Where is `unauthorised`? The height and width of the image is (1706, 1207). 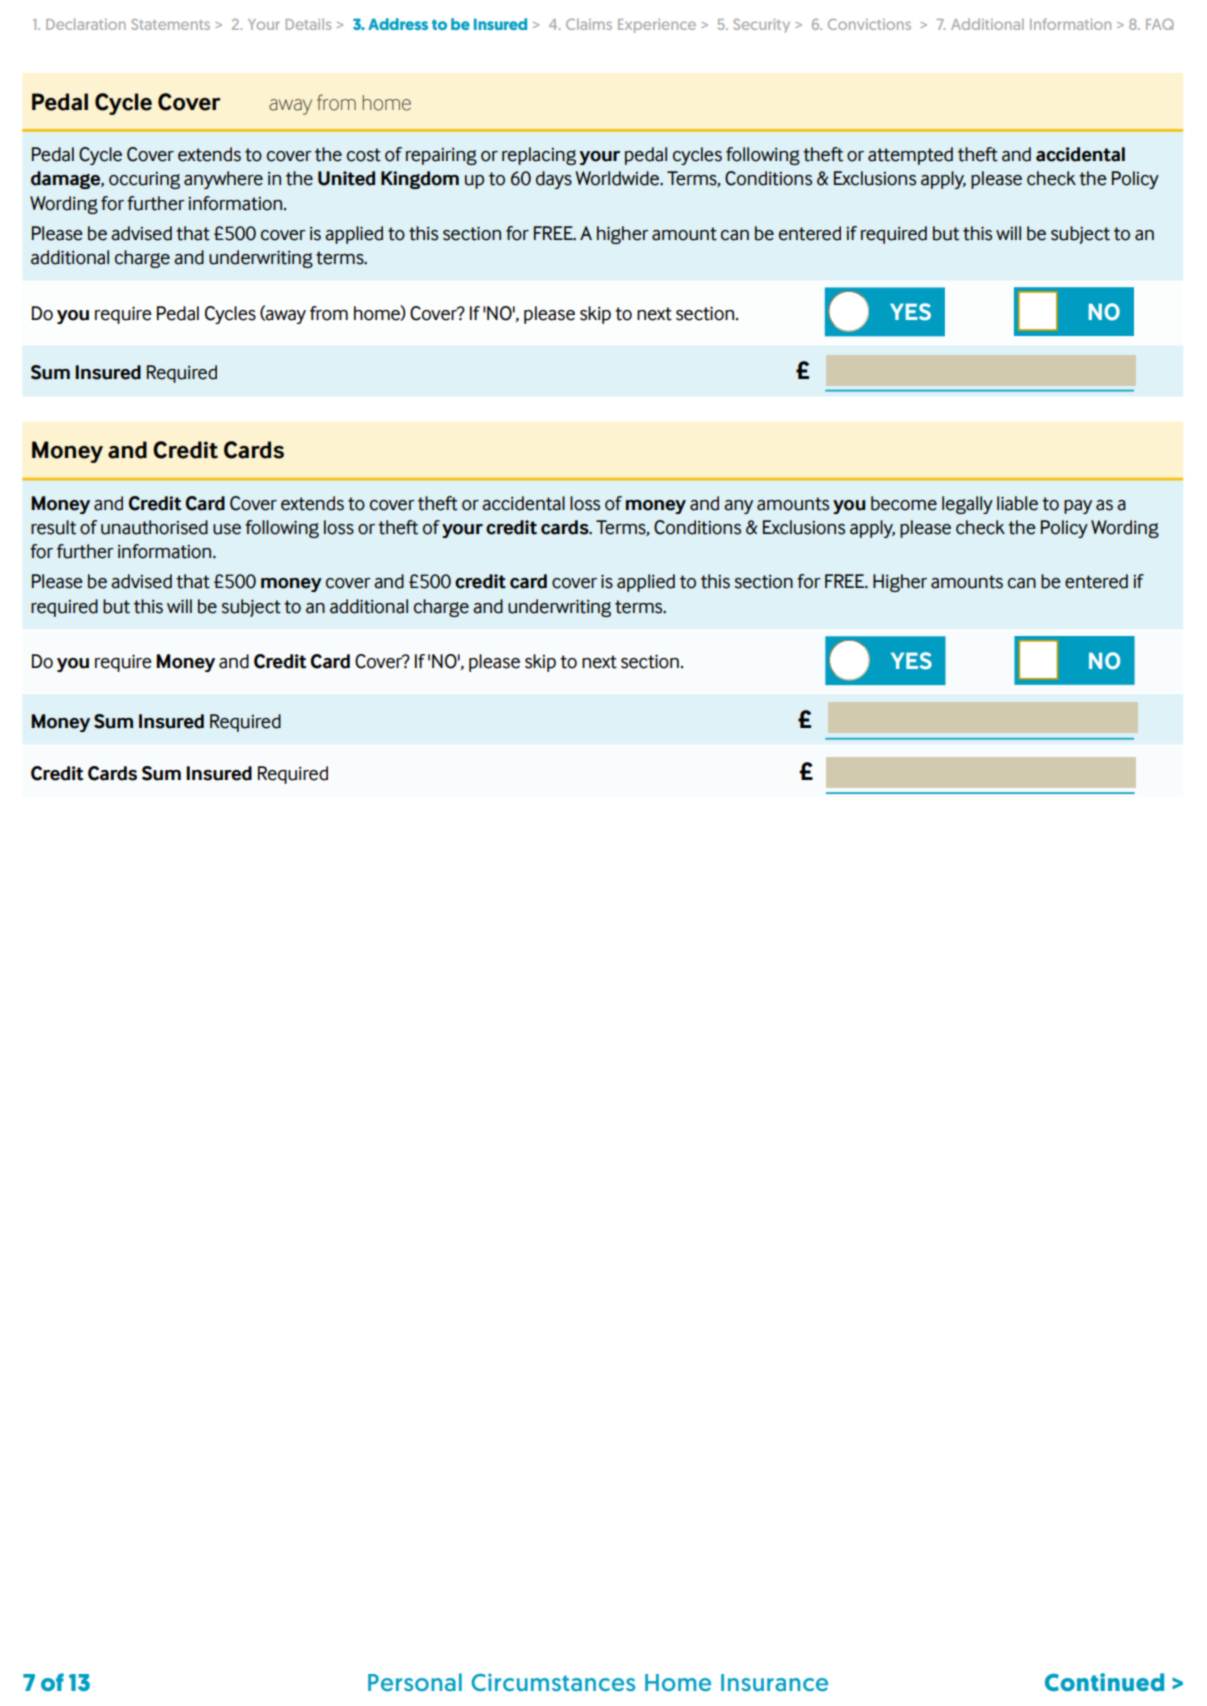 unauthorised is located at coordinates (154, 527).
